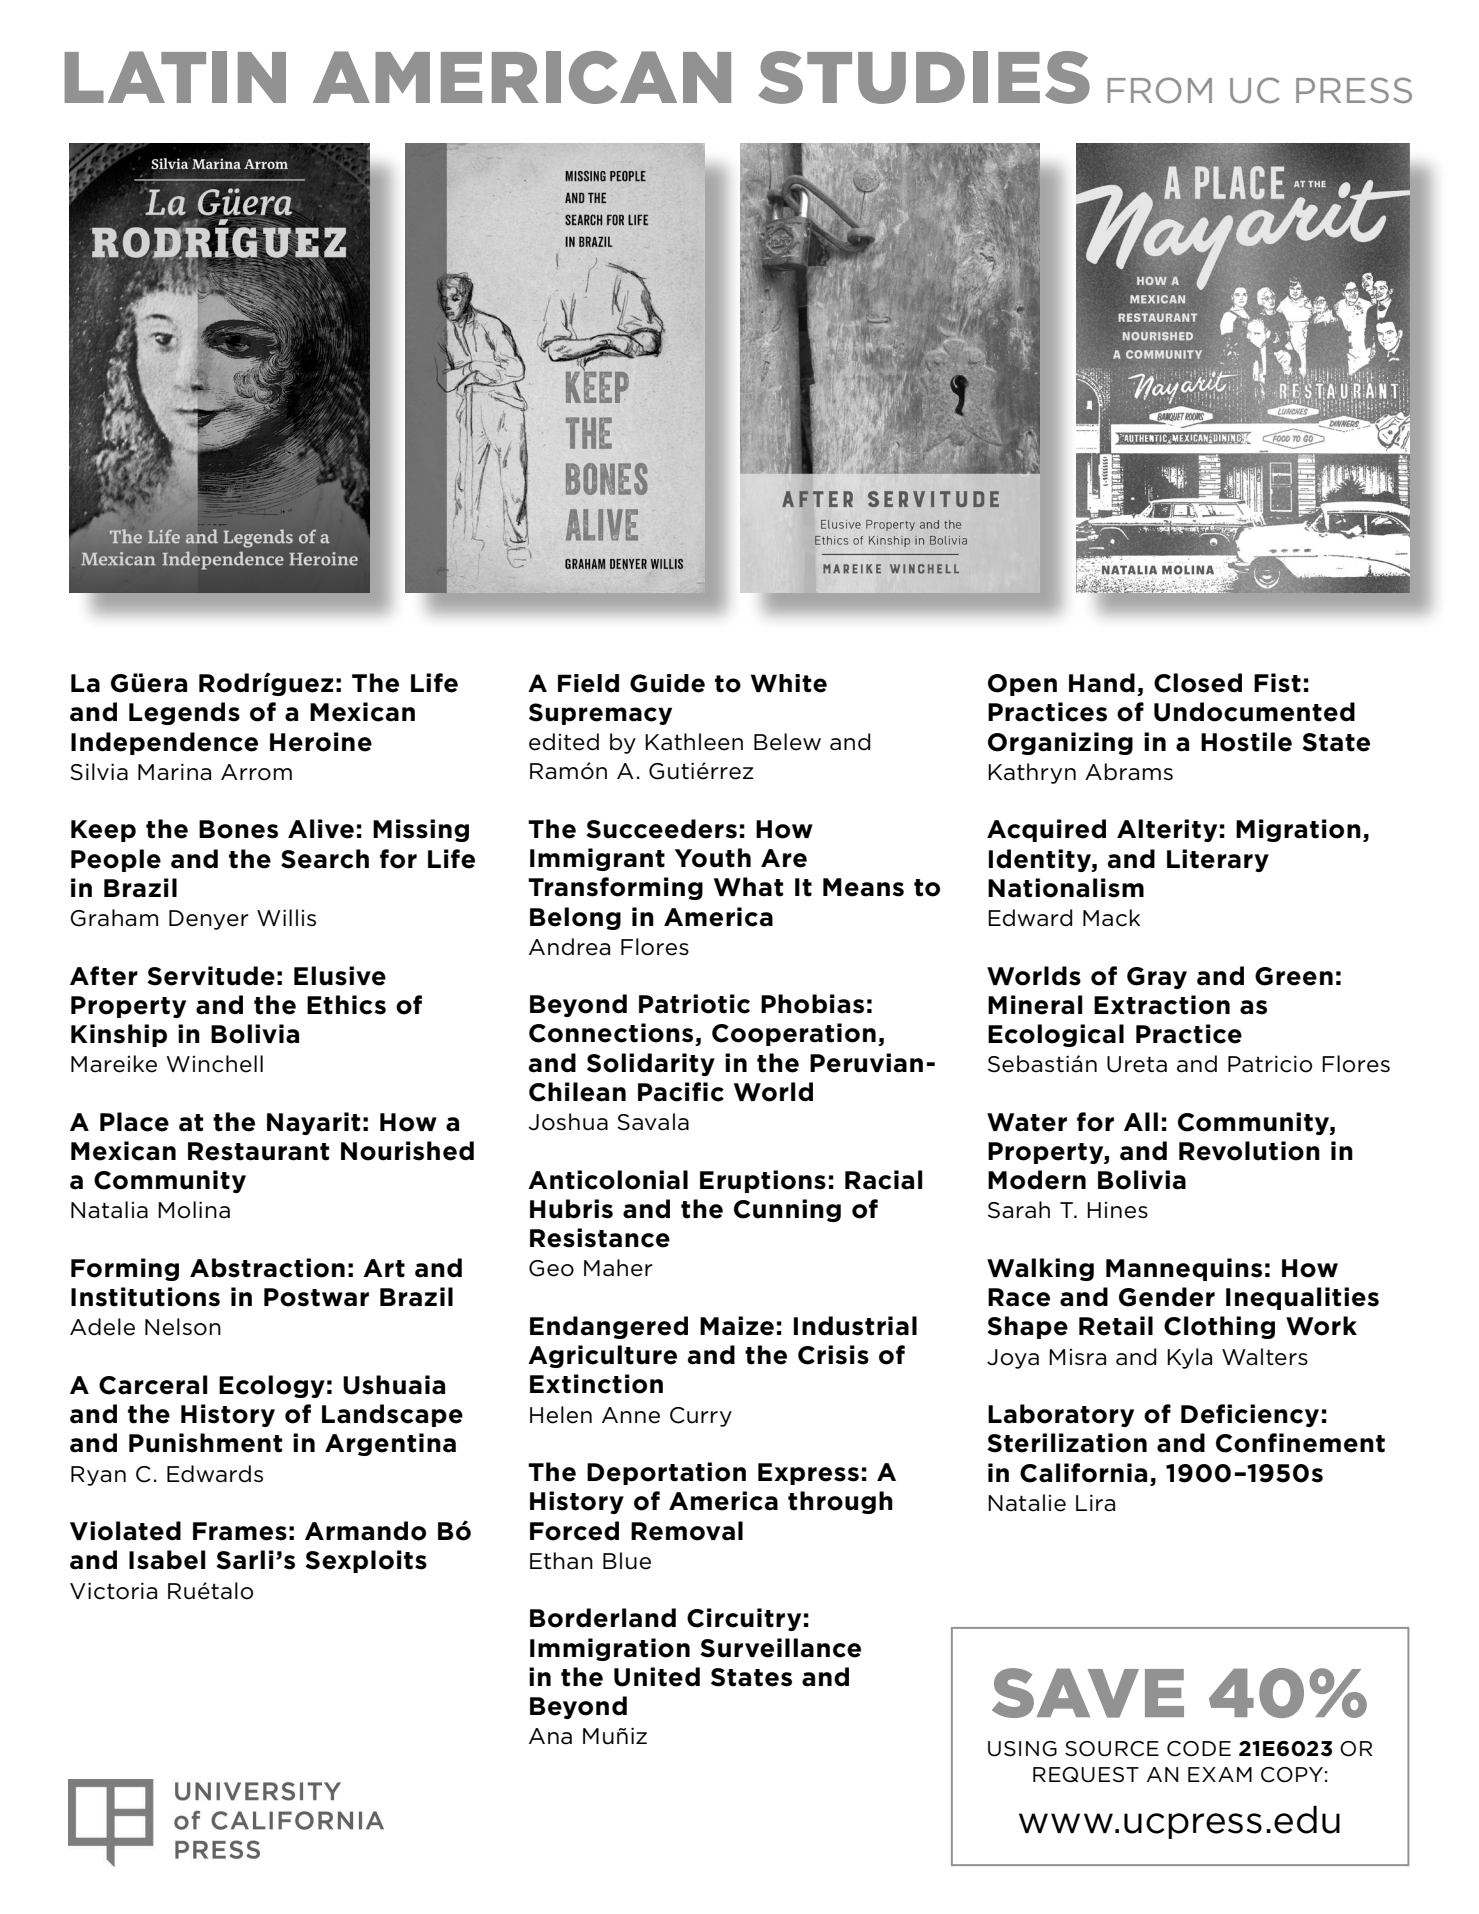 Image resolution: width=1479 pixels, height=1914 pixels. What do you see at coordinates (667, 683) in the page?
I see `Guide` at bounding box center [667, 683].
